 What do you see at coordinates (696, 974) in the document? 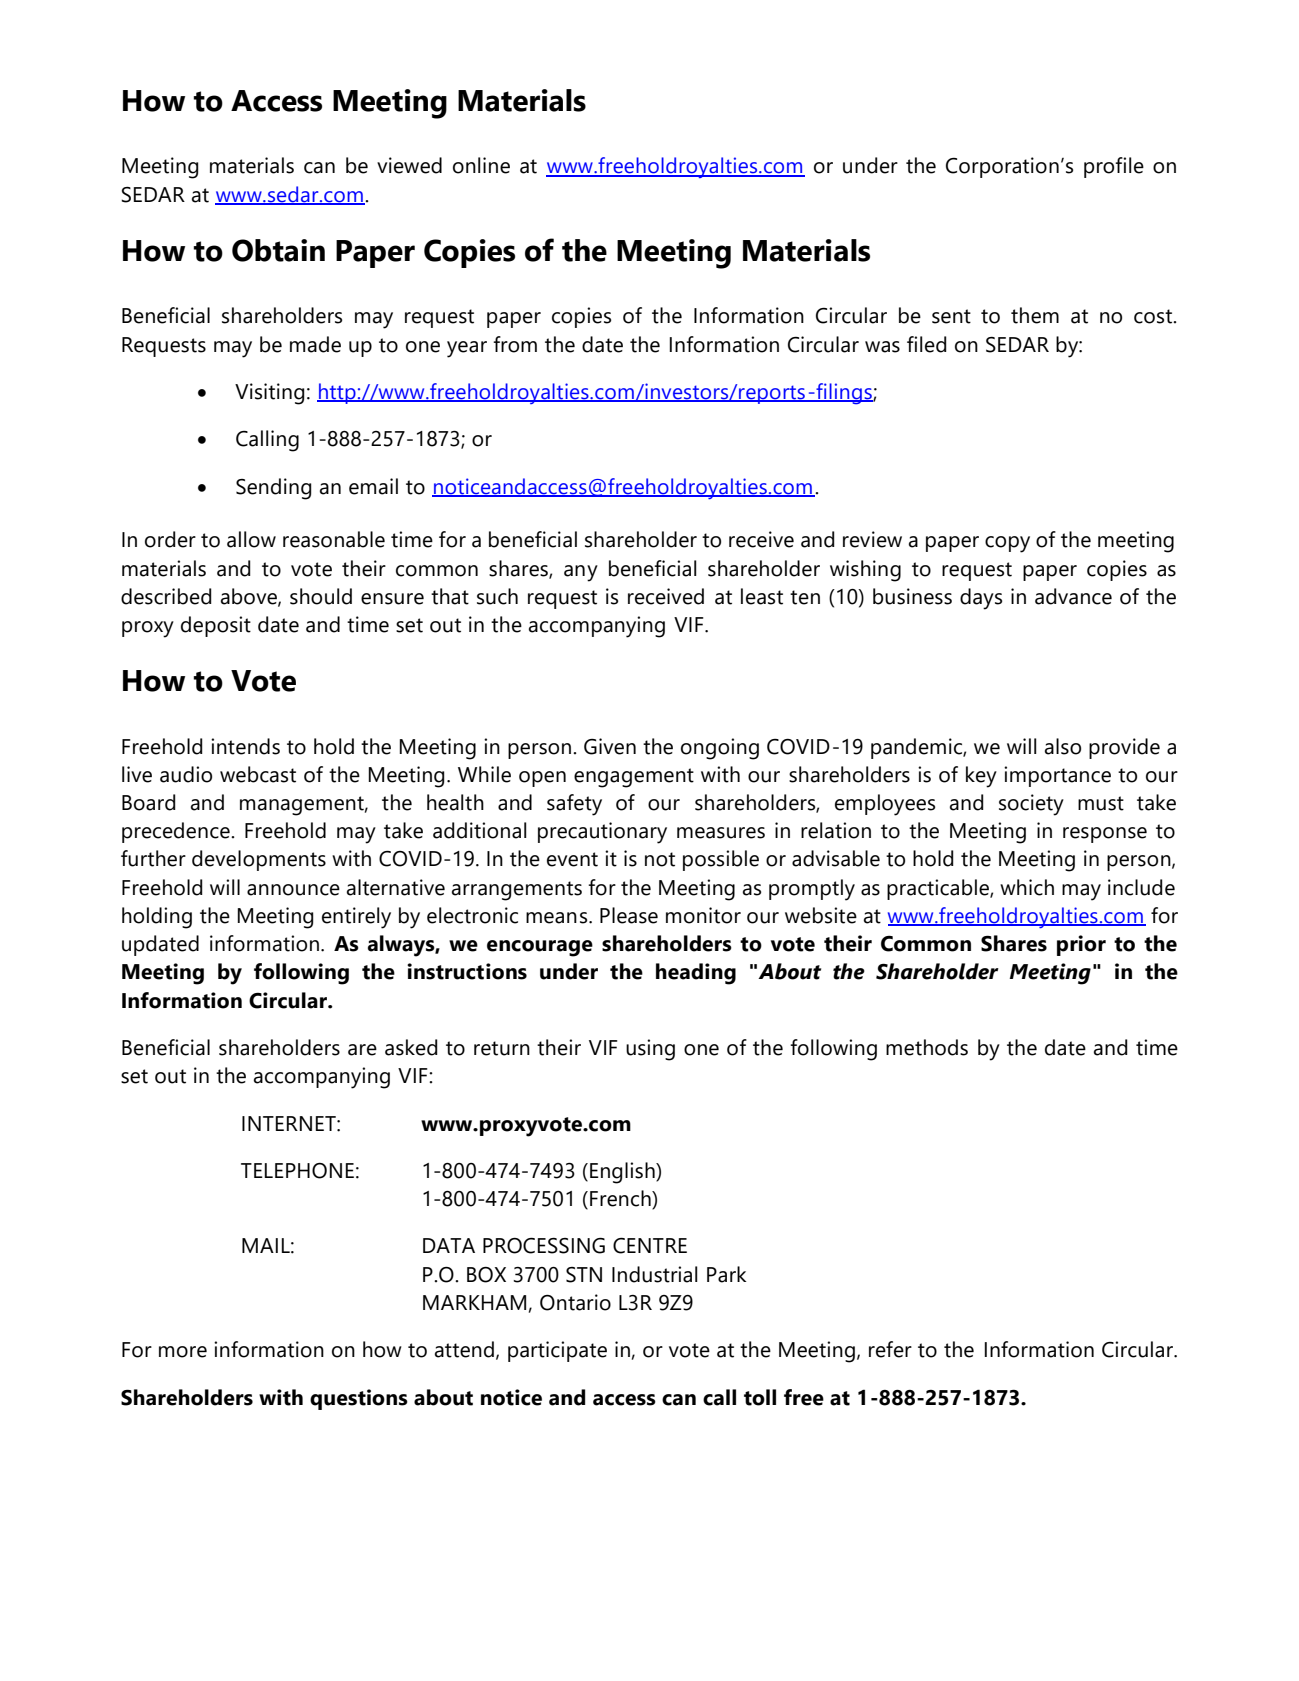
I see `heading` at bounding box center [696, 974].
